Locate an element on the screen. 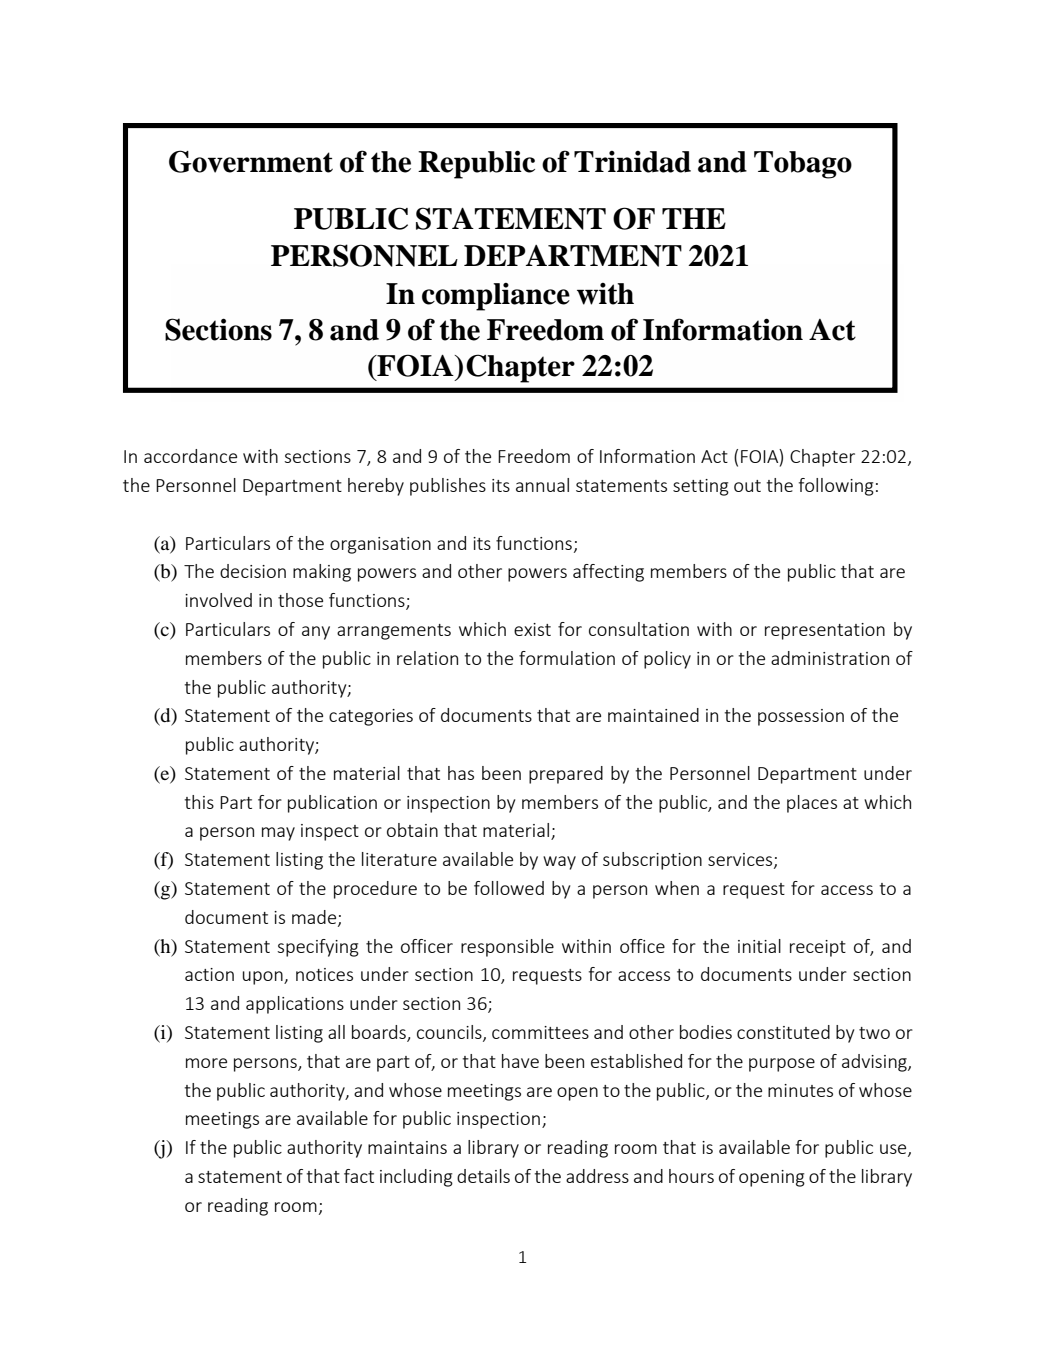 The image size is (1045, 1353). affecting is located at coordinates (608, 573).
